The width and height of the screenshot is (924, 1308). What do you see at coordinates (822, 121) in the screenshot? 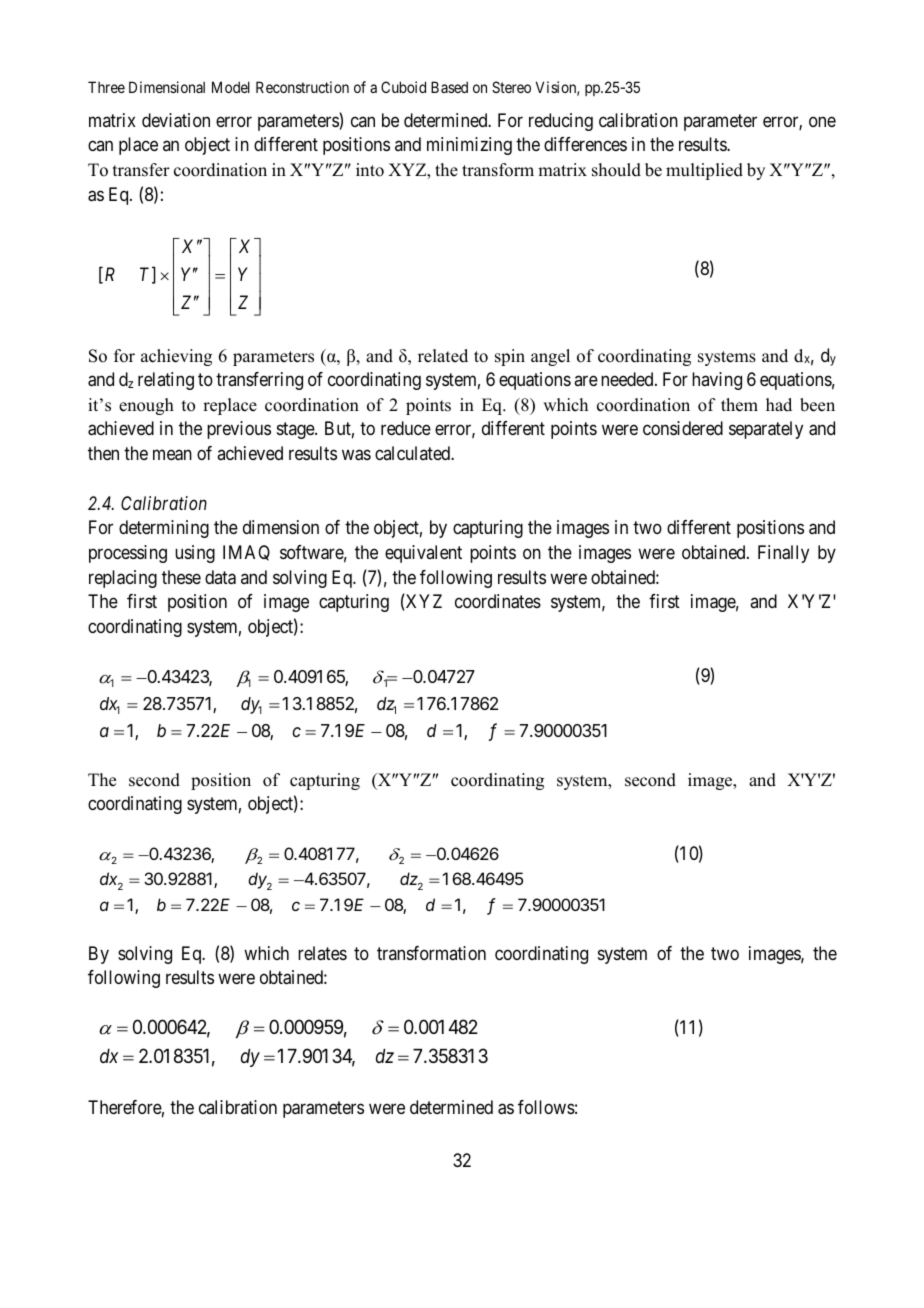
I see `one` at bounding box center [822, 121].
